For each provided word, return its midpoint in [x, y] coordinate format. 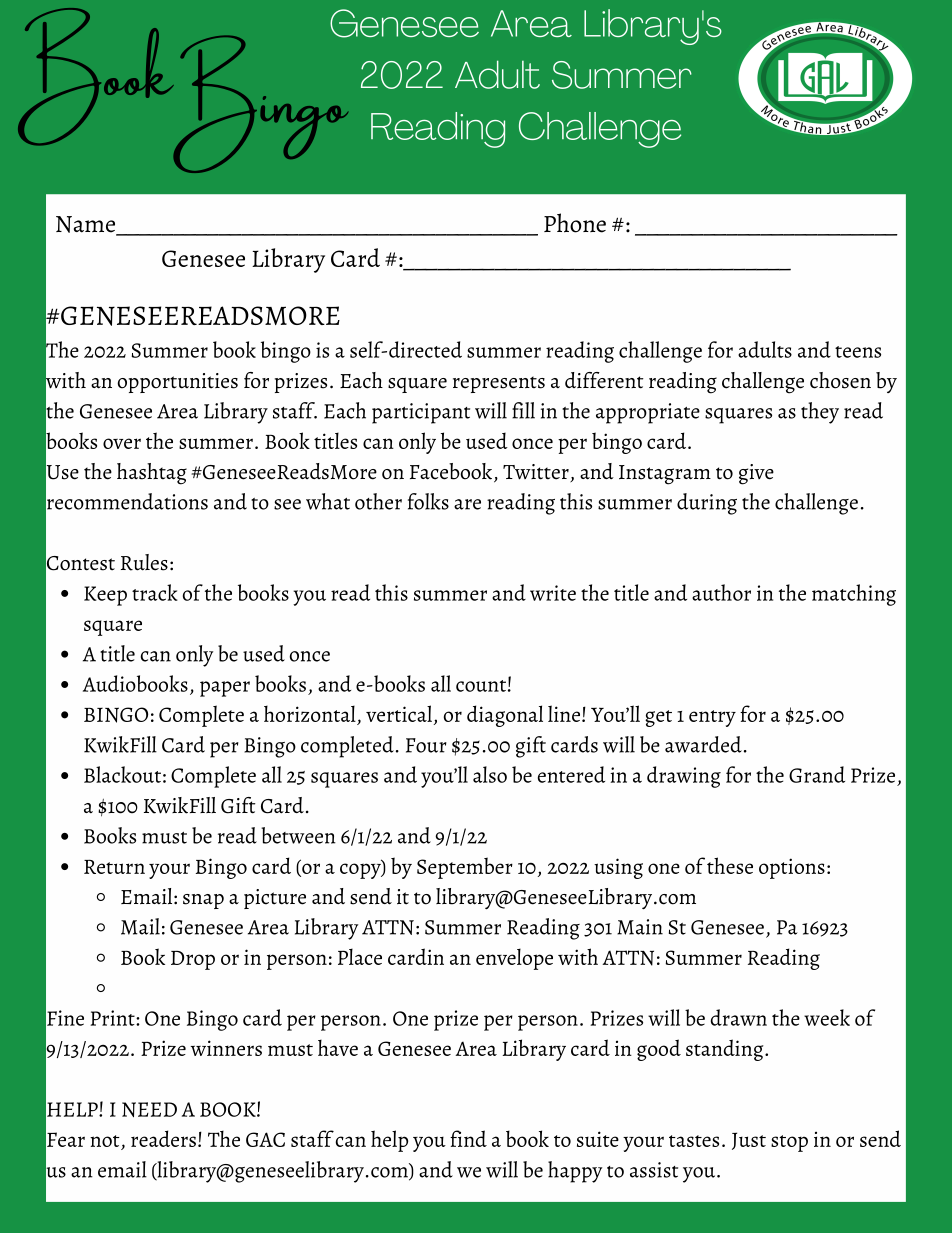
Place [360, 956]
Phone [575, 223]
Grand [817, 774]
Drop [193, 960]
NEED [149, 1109]
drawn [739, 1017]
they [820, 413]
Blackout [122, 774]
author [721, 592]
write [553, 593]
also [490, 774]
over [122, 443]
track [155, 592]
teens [858, 352]
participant [421, 413]
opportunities [177, 383]
